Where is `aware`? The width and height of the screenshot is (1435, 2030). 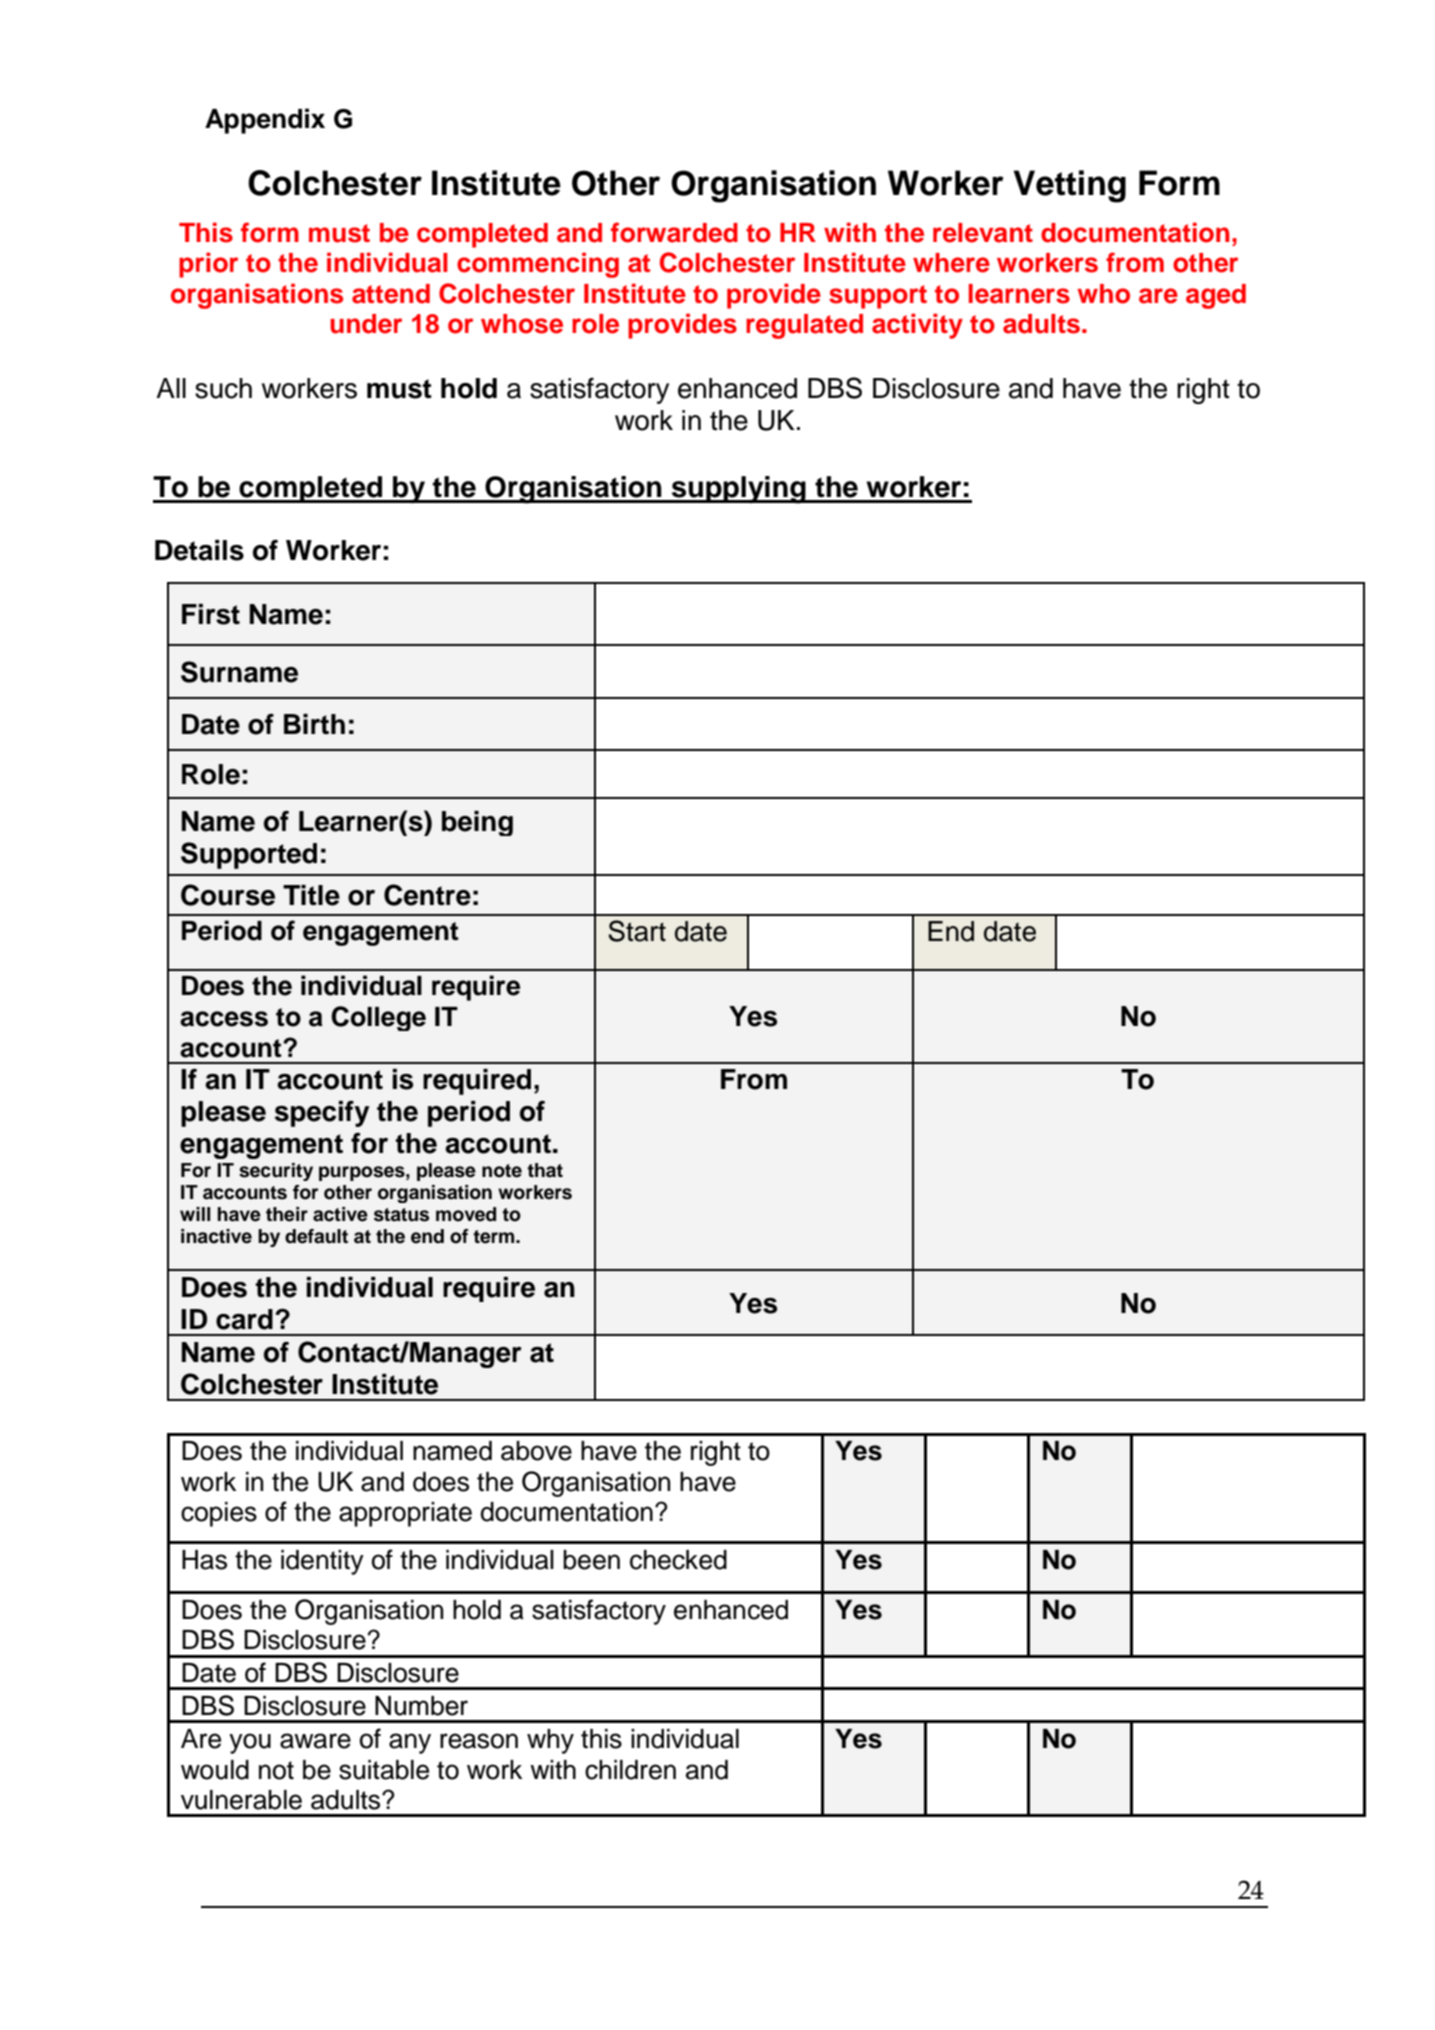 aware is located at coordinates (315, 1741).
